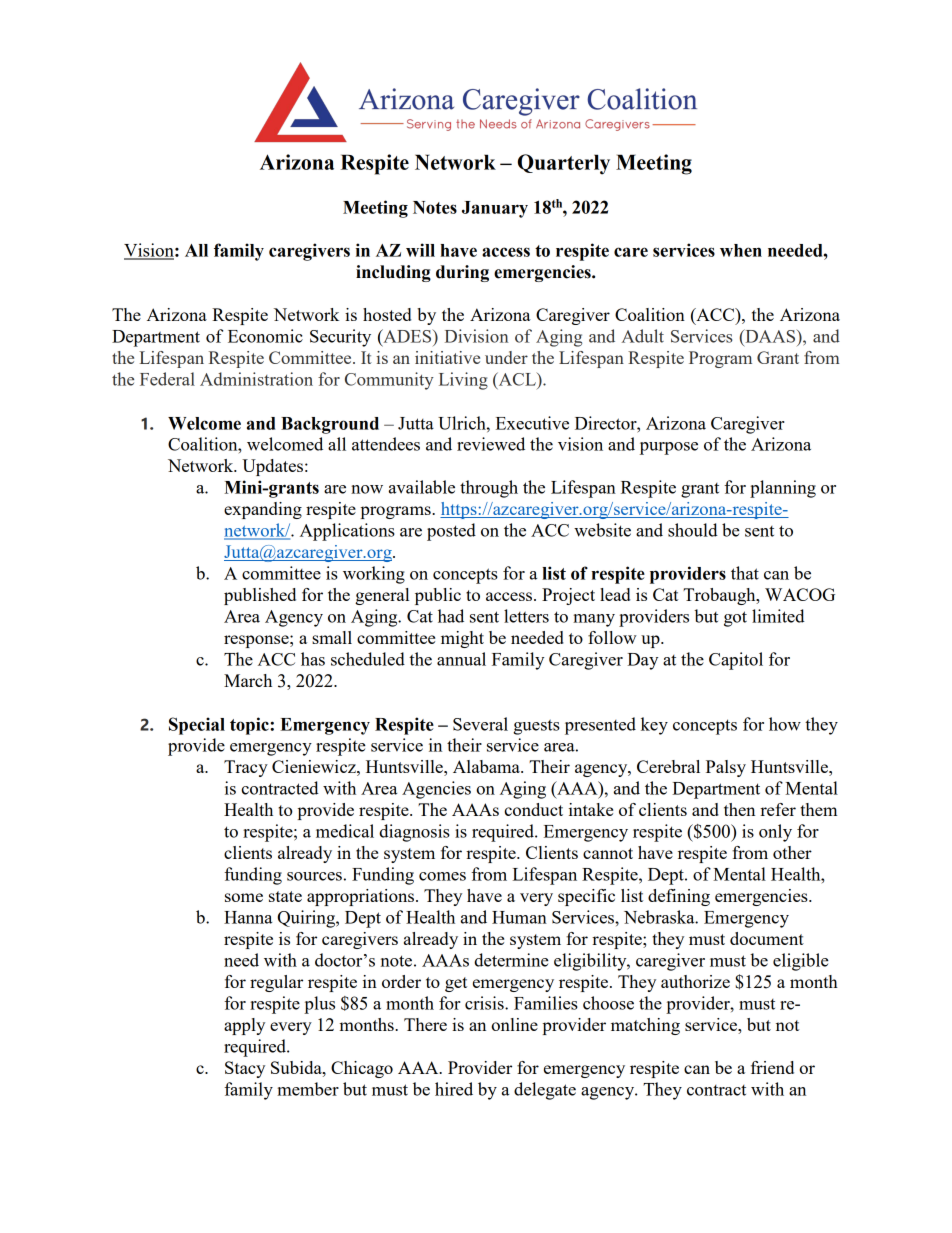 This screenshot has height=1233, width=952. What do you see at coordinates (246, 768) in the screenshot?
I see `Tracy` at bounding box center [246, 768].
